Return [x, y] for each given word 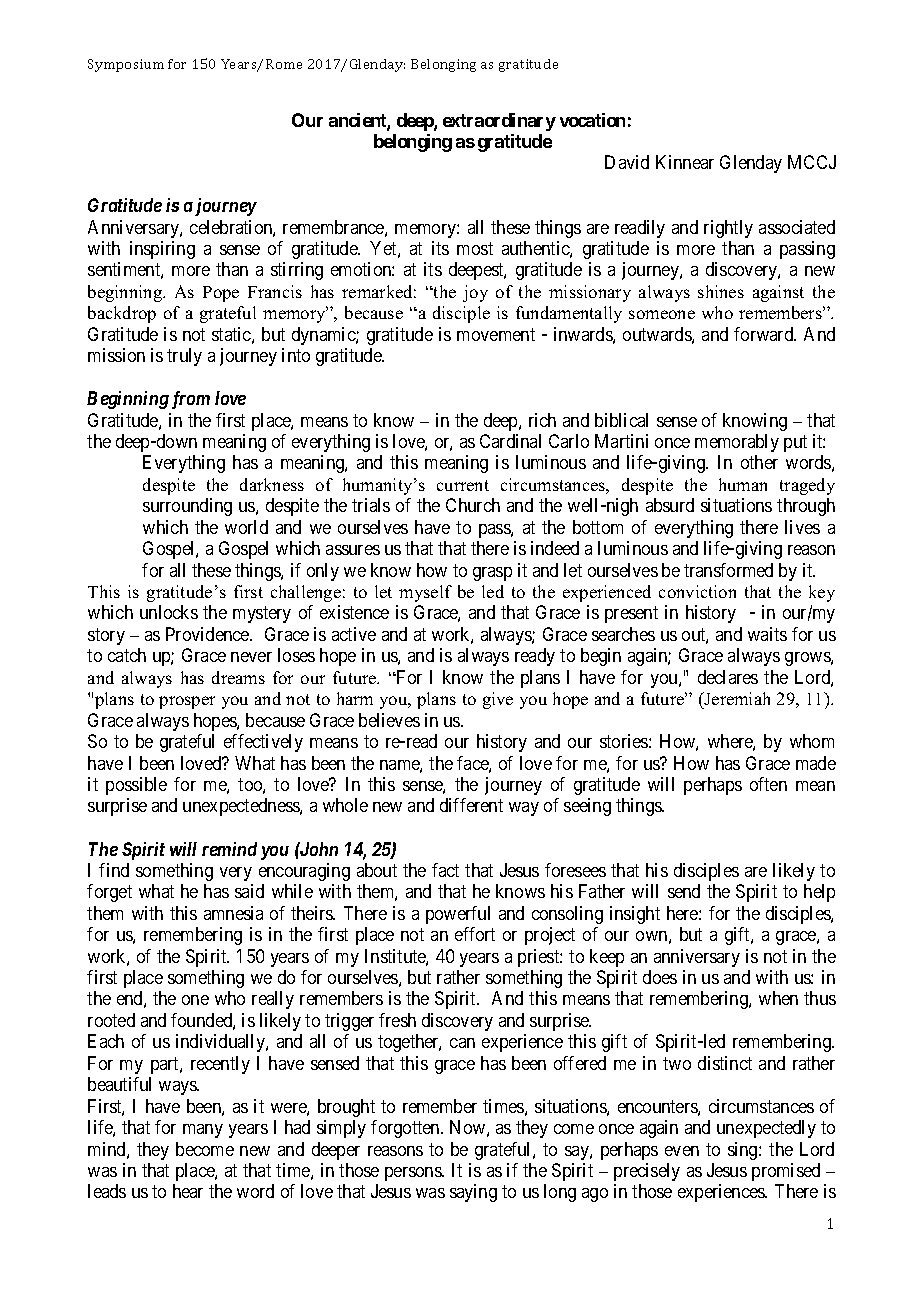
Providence [208, 634]
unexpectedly [766, 1129]
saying [473, 1193]
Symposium [126, 65]
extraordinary [499, 122]
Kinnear [685, 162]
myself [425, 593]
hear [188, 1191]
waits [767, 634]
